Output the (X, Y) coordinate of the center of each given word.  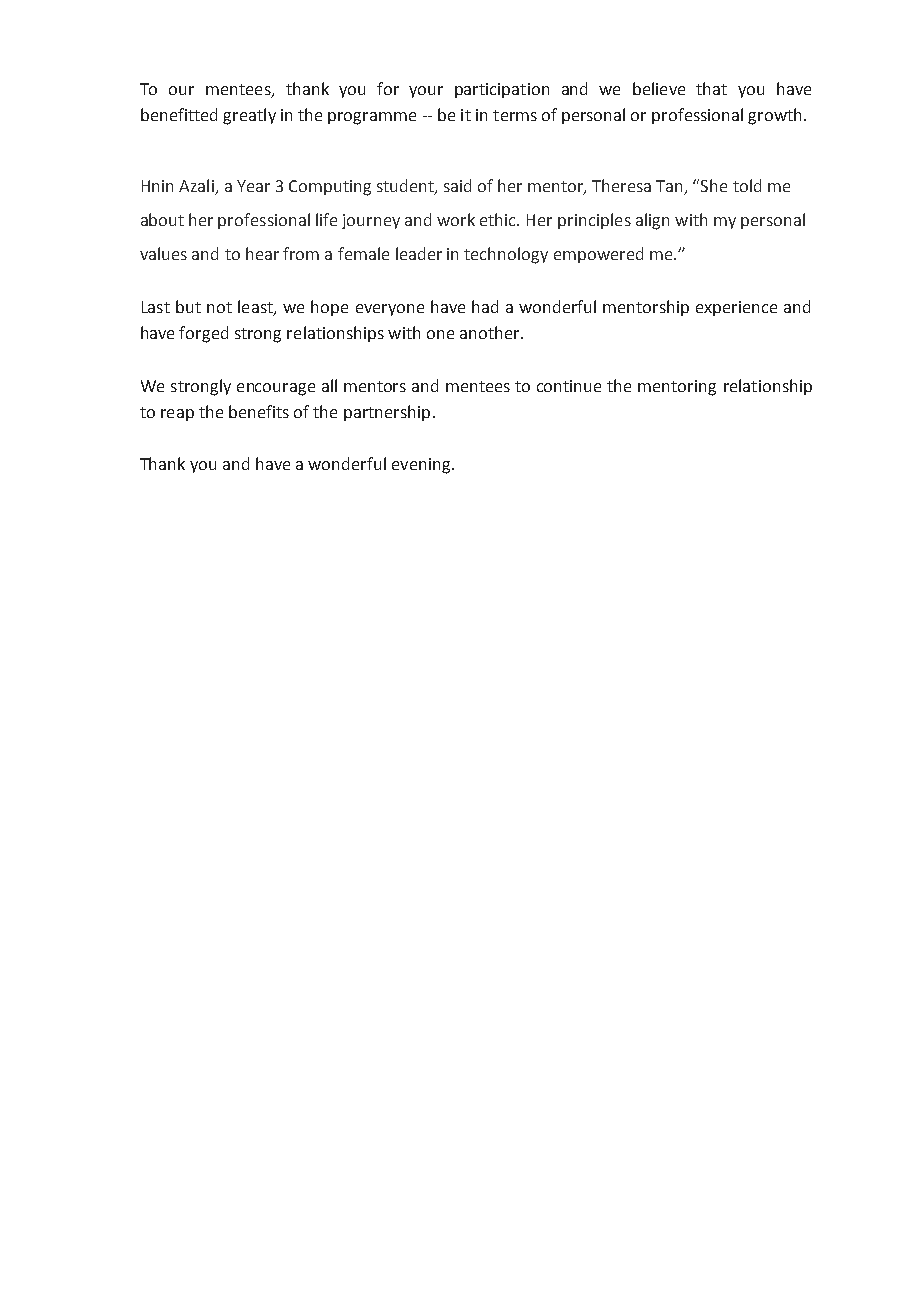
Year (253, 186)
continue (569, 386)
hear (262, 253)
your (426, 92)
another (491, 332)
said (457, 185)
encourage (276, 389)
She (714, 185)
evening (422, 466)
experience (736, 308)
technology (506, 255)
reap (177, 415)
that (711, 88)
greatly (249, 116)
